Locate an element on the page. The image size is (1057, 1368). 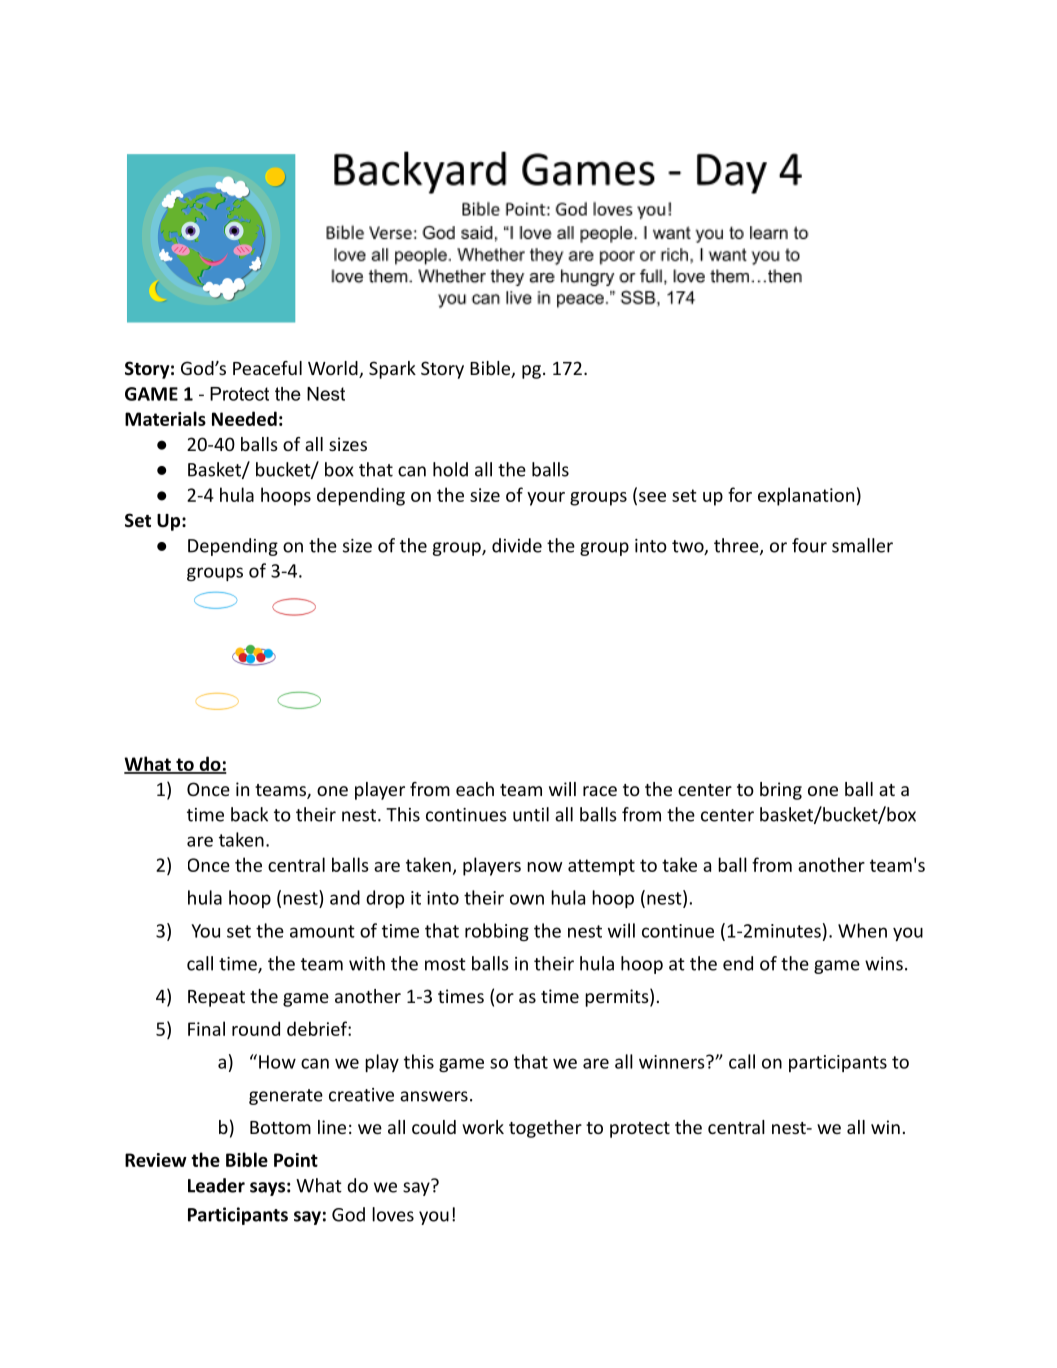
wins is located at coordinates (884, 964).
